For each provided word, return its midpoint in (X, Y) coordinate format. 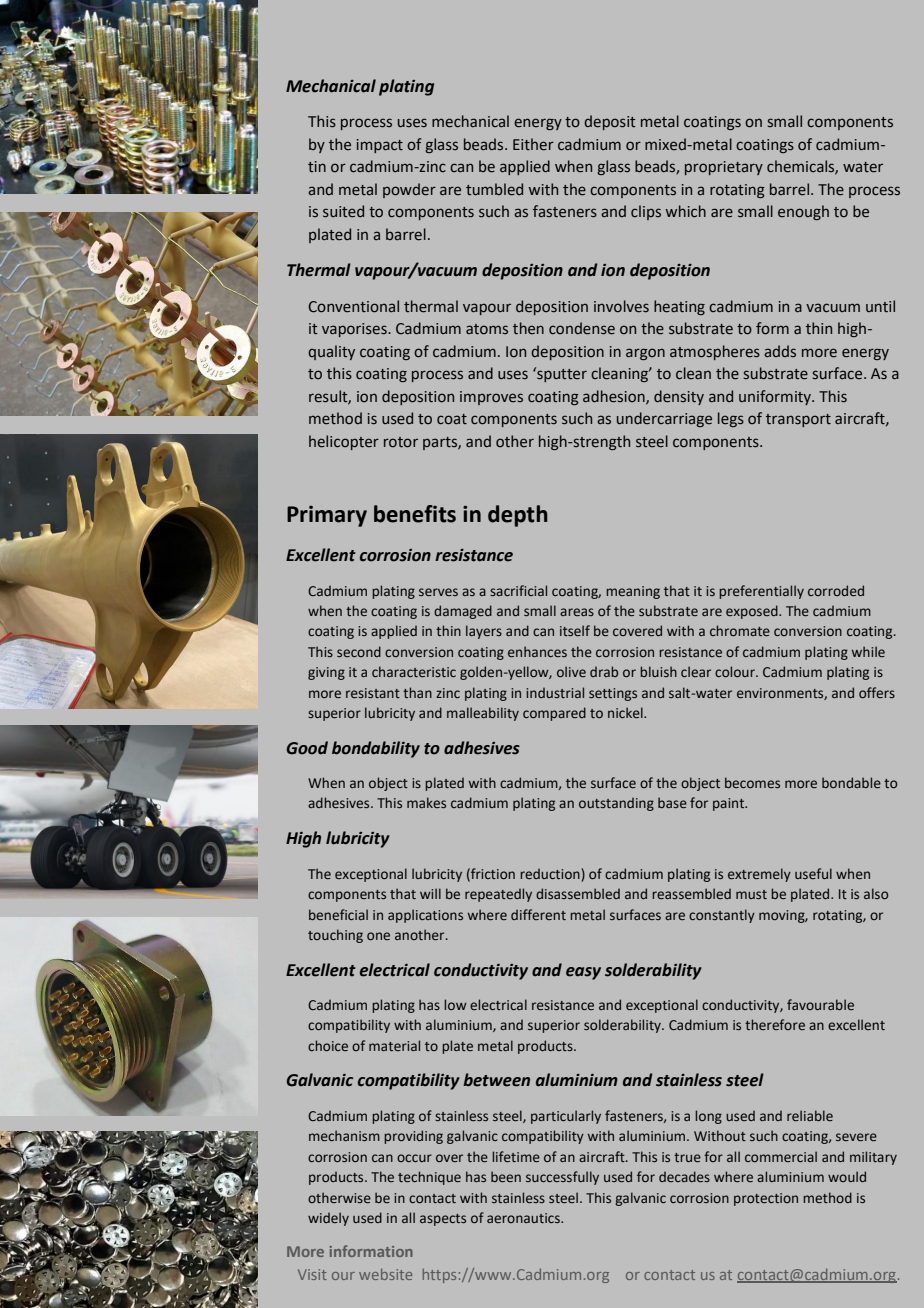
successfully (562, 1178)
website (385, 1274)
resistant (373, 693)
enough (803, 212)
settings (613, 694)
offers (877, 692)
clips (646, 212)
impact (380, 146)
